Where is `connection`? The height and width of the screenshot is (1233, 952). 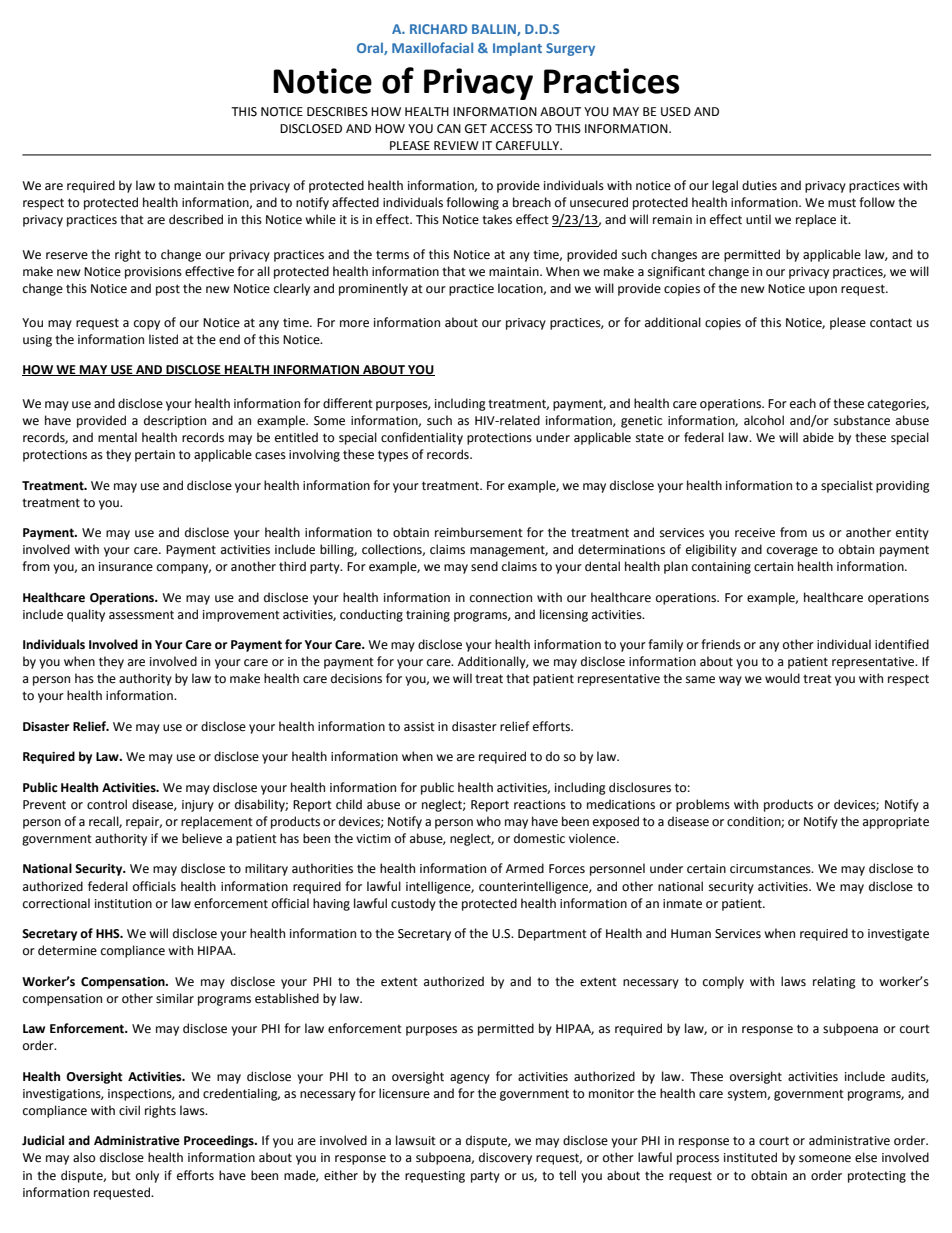
connection is located at coordinates (501, 598).
